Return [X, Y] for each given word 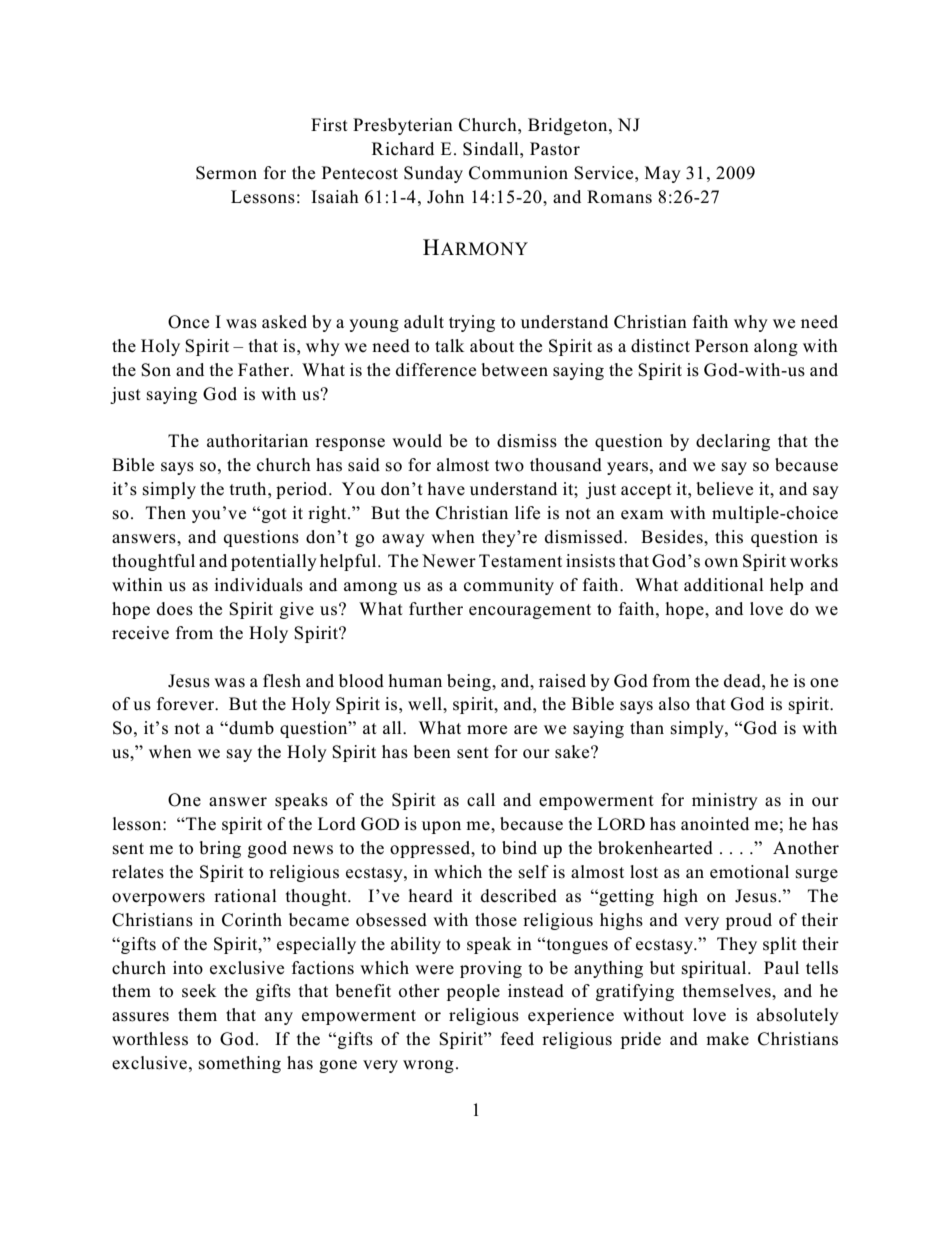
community [509, 586]
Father [265, 369]
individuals [258, 585]
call [481, 800]
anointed [715, 824]
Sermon [226, 173]
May [663, 174]
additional [724, 585]
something [240, 1064]
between [514, 370]
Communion [518, 173]
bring [220, 849]
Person [722, 346]
